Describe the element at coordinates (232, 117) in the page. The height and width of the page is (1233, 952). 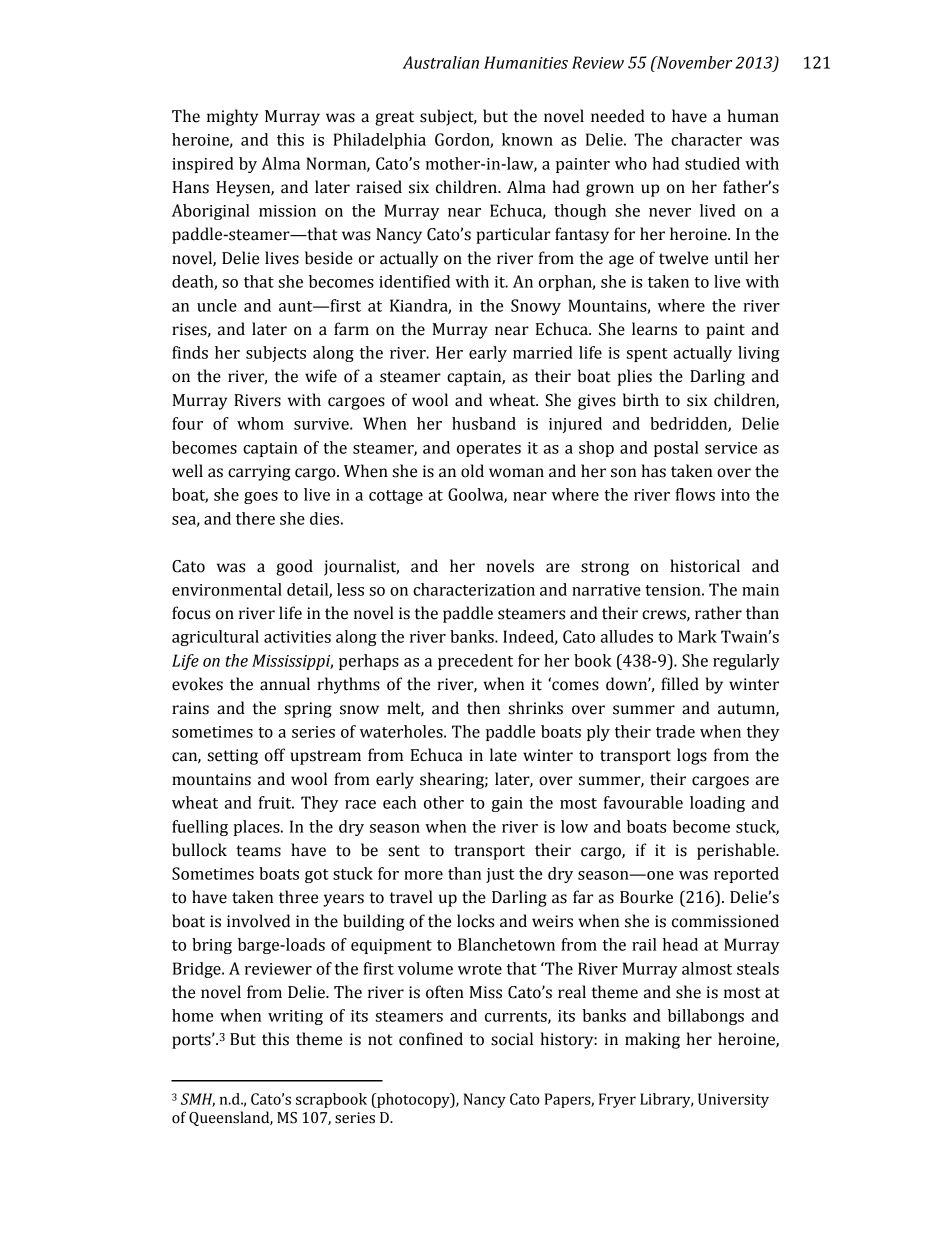
I see `mighty` at that location.
